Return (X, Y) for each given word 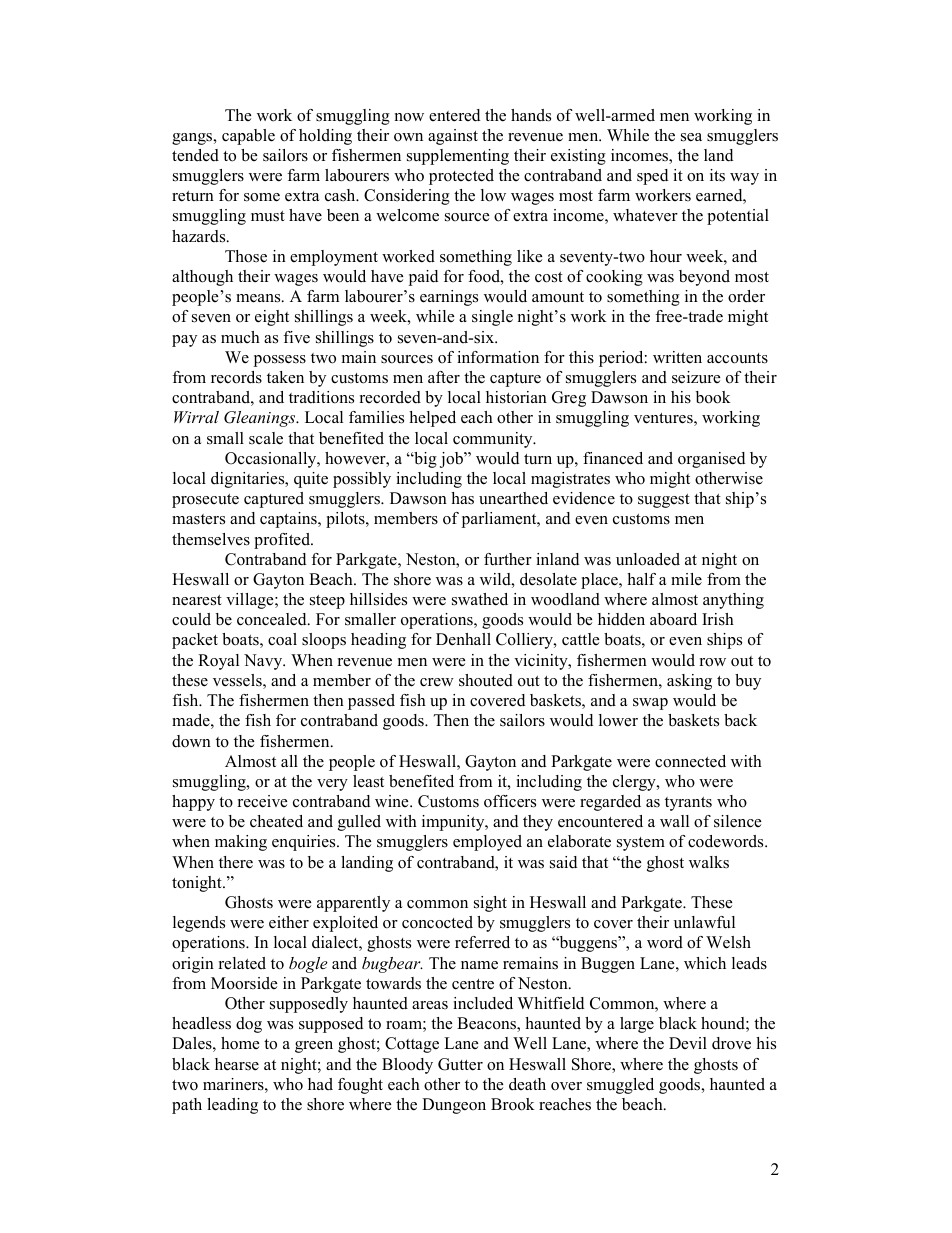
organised (711, 460)
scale (266, 438)
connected (690, 761)
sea (691, 137)
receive (262, 801)
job (453, 460)
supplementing (458, 157)
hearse (237, 1064)
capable (248, 137)
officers (510, 801)
